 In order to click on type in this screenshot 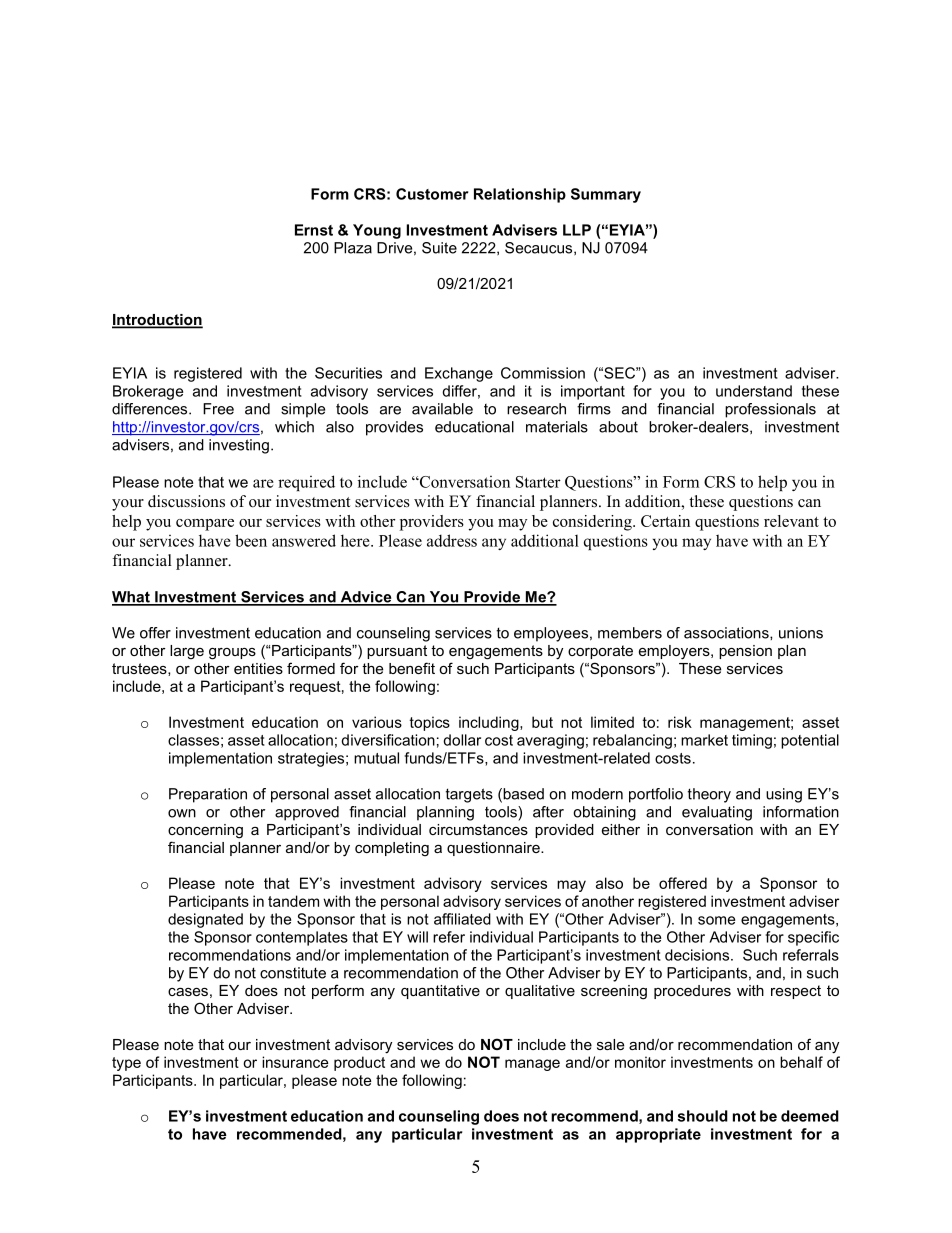, I will do `click(126, 1064)`.
